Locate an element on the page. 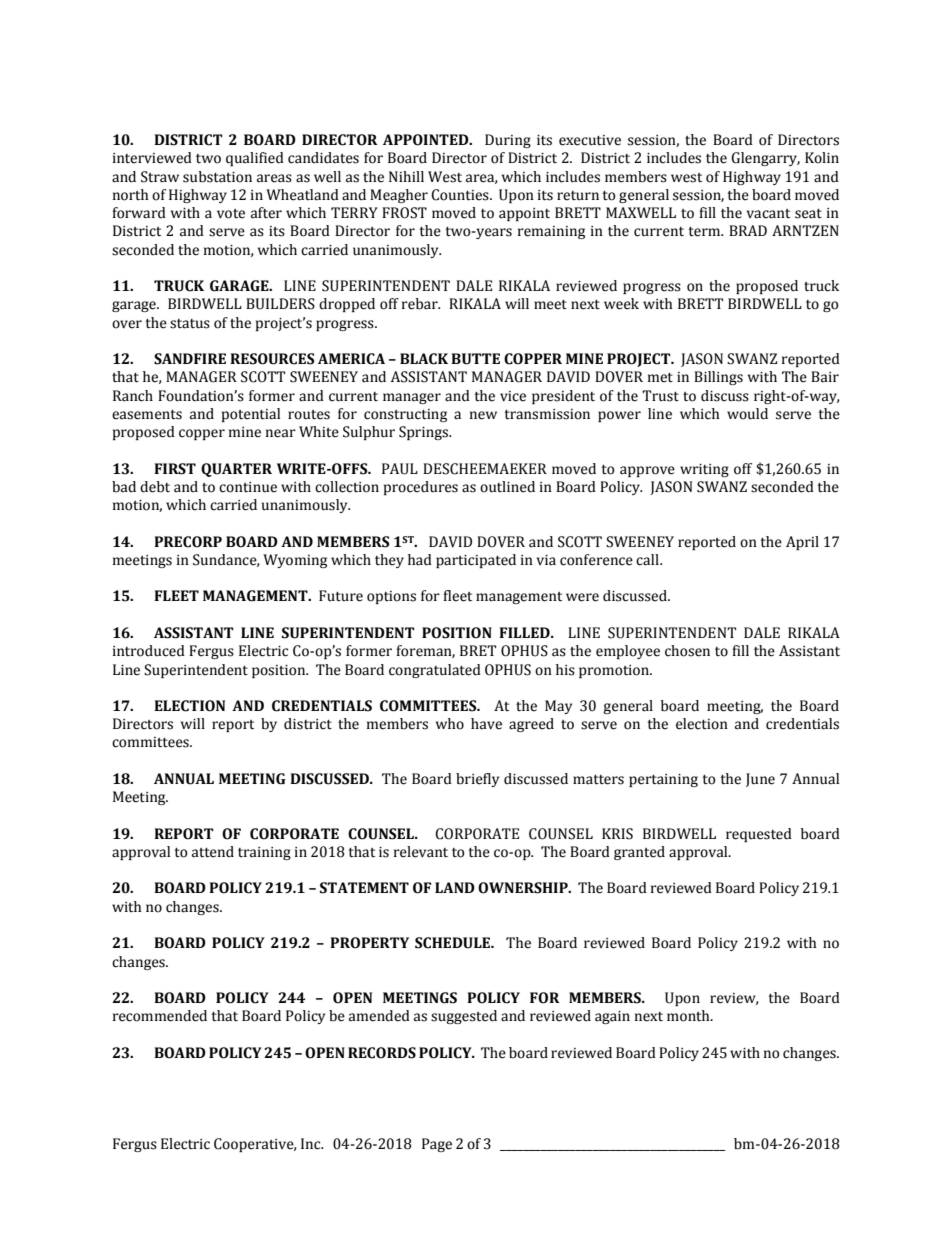 This page has width=952, height=1233. recommended is located at coordinates (160, 1016).
